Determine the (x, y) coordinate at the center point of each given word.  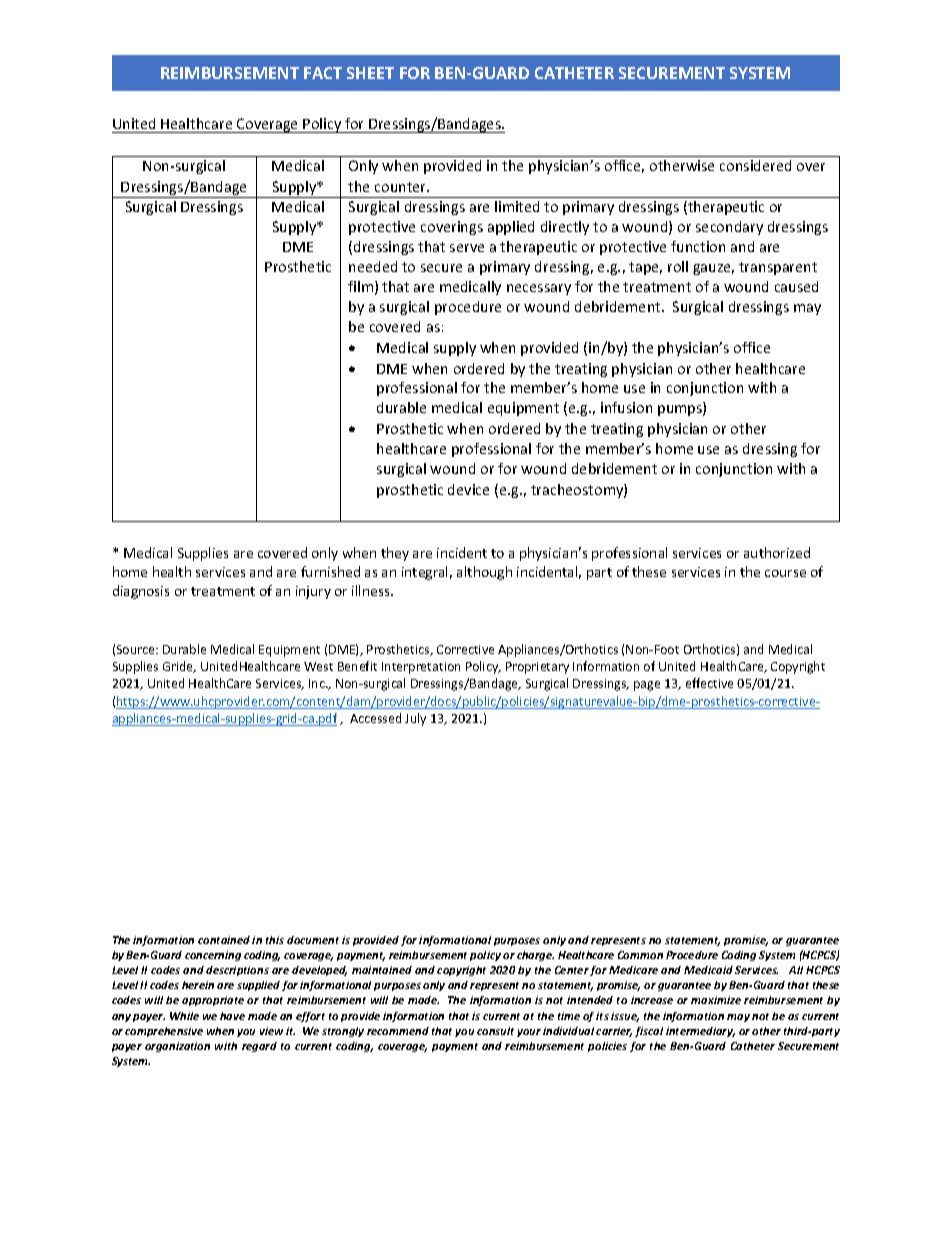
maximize (716, 1000)
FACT (323, 73)
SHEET (370, 73)
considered (755, 165)
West (318, 666)
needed (373, 266)
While (184, 1016)
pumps (681, 410)
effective (709, 683)
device (468, 489)
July (415, 719)
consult (495, 1031)
